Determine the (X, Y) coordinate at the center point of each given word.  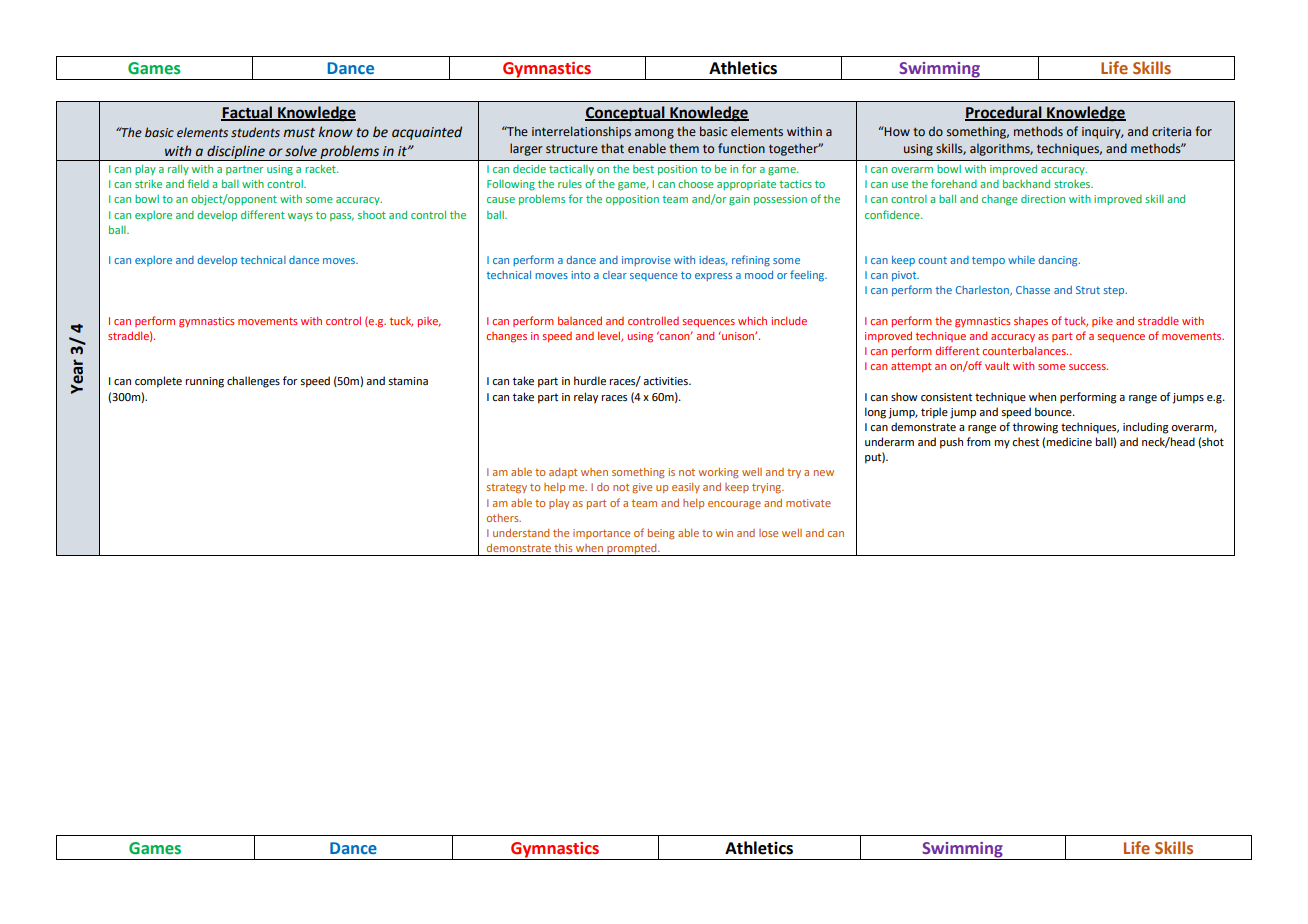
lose (768, 533)
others (504, 518)
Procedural (1004, 113)
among (654, 134)
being (661, 534)
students (255, 132)
